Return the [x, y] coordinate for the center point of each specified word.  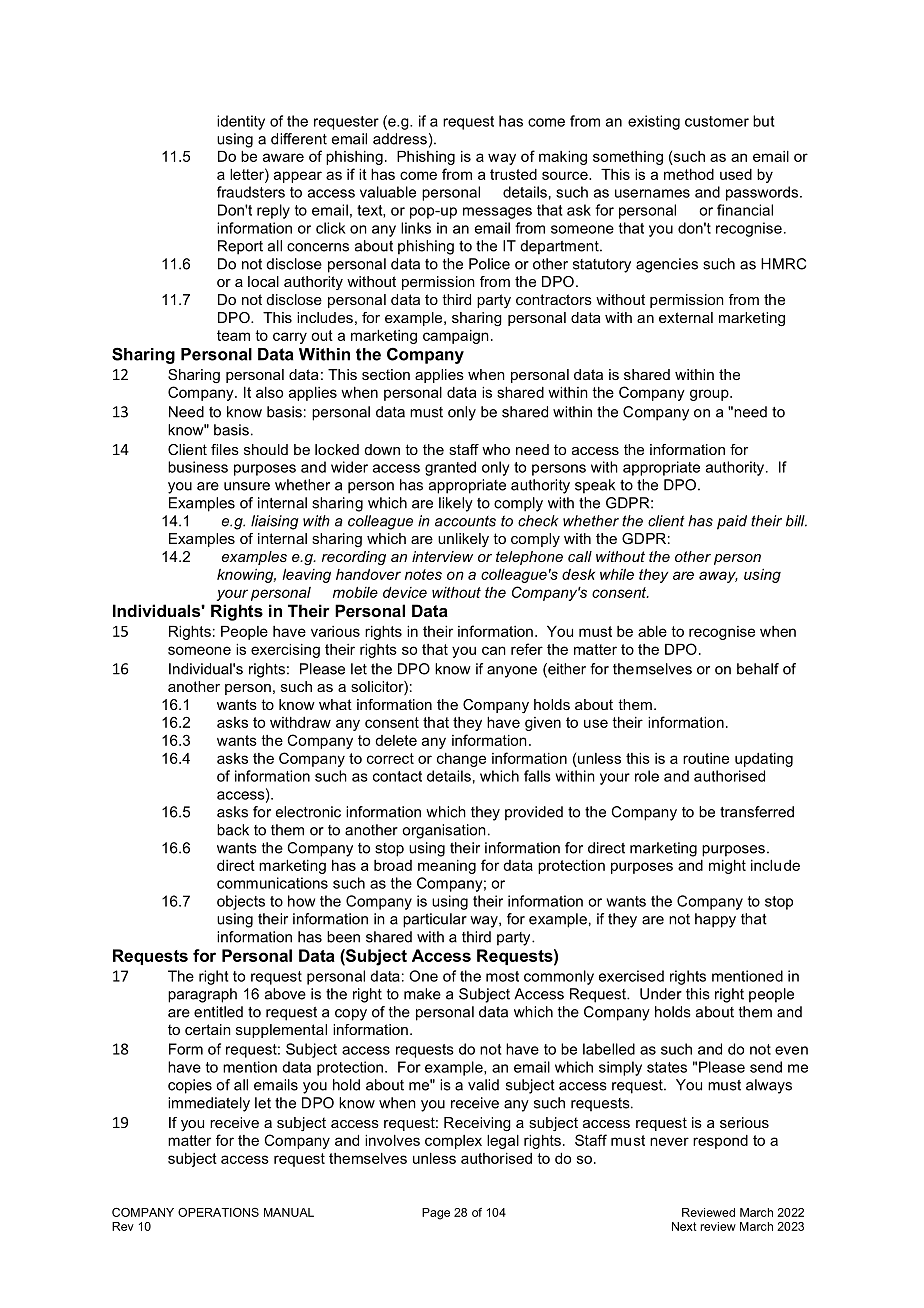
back [233, 830]
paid [732, 522]
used [736, 174]
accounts [465, 521]
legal [503, 1142]
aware [283, 157]
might [727, 867]
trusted [513, 174]
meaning [447, 867]
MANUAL [289, 1212]
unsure [247, 486]
